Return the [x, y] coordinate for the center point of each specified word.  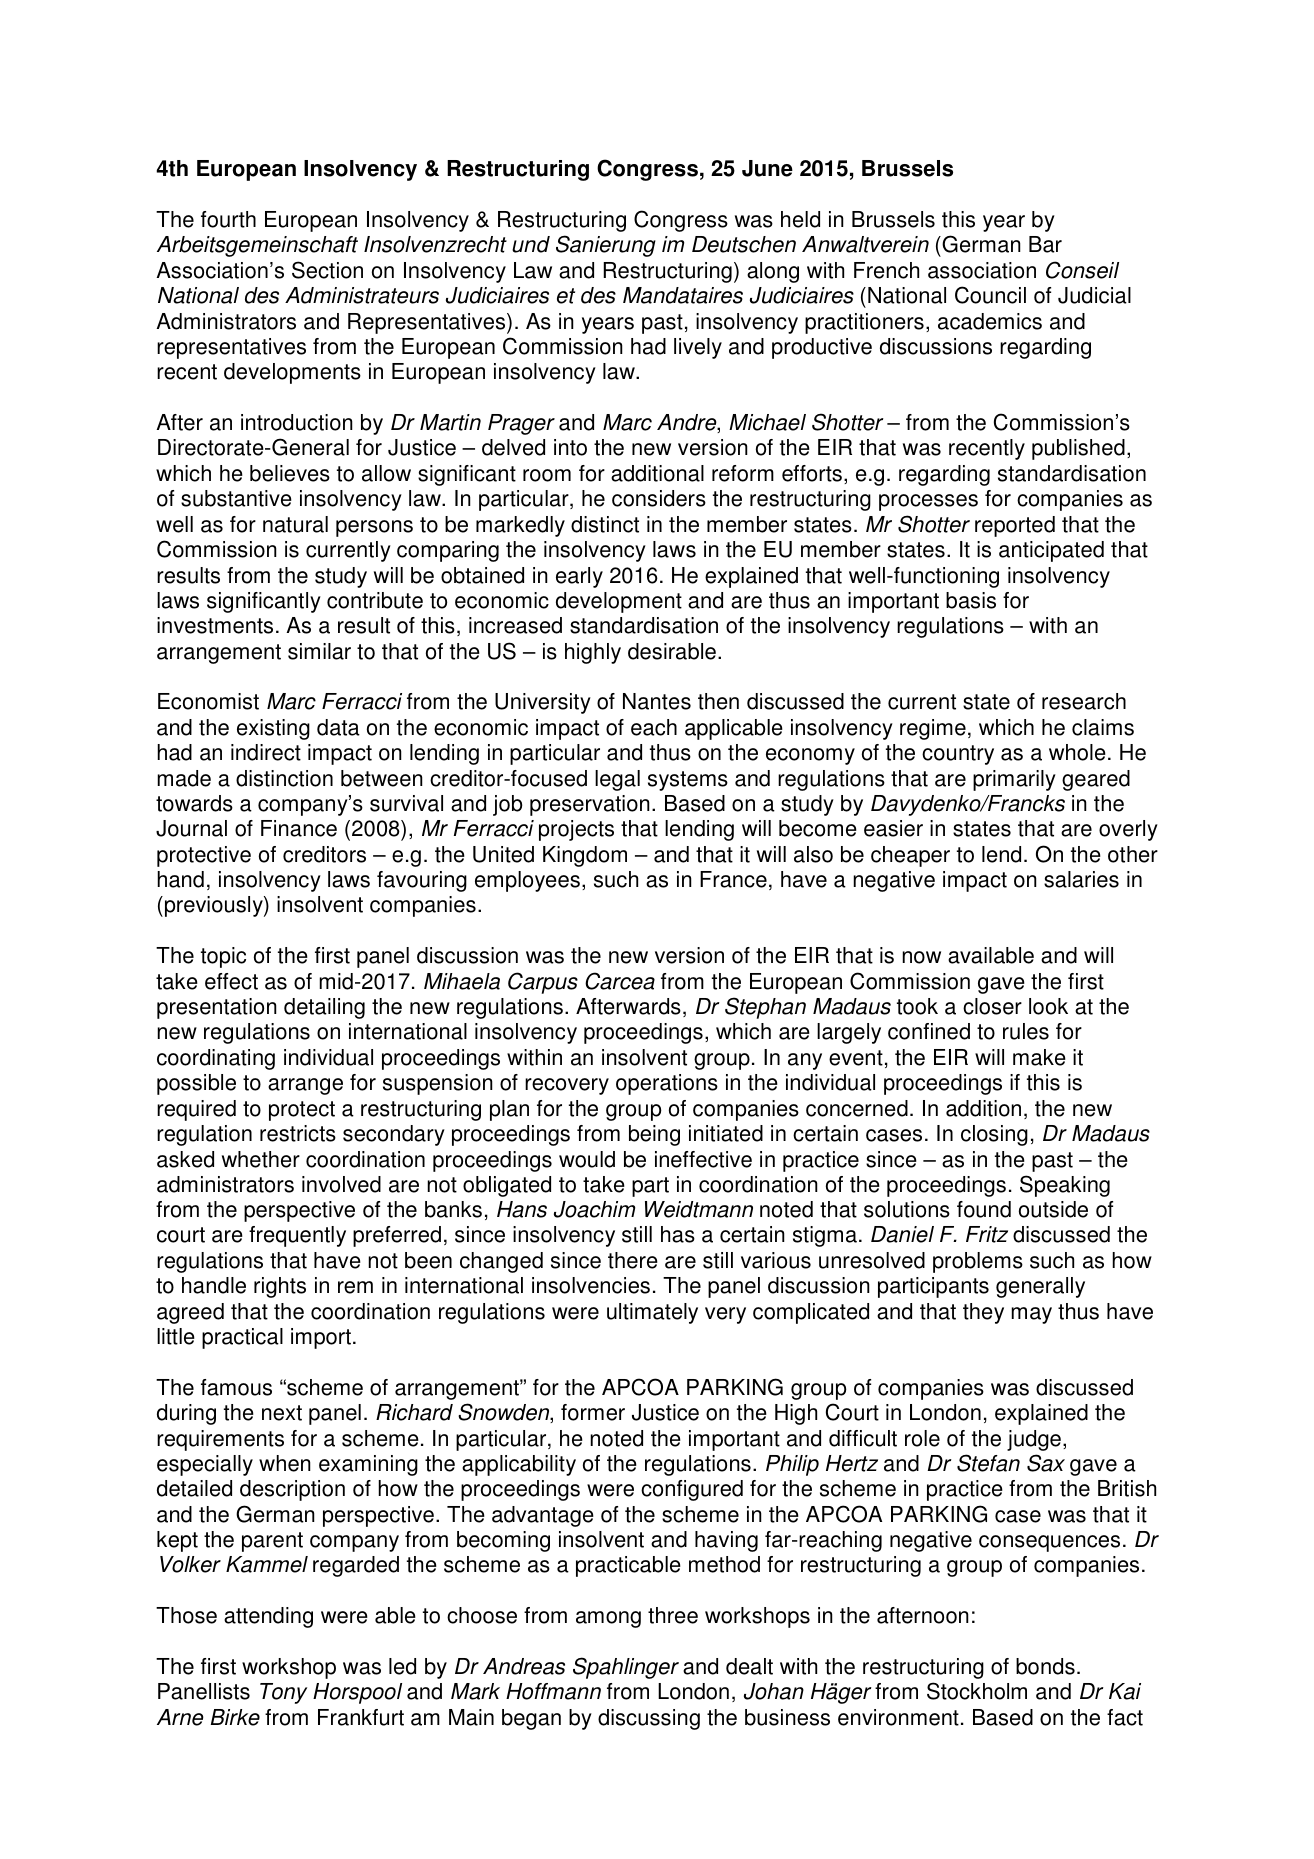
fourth [228, 219]
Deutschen [744, 244]
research [1084, 701]
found [984, 1209]
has [678, 1234]
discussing [649, 1719]
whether [261, 1159]
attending [268, 1617]
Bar [1045, 244]
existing [273, 729]
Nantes [657, 701]
